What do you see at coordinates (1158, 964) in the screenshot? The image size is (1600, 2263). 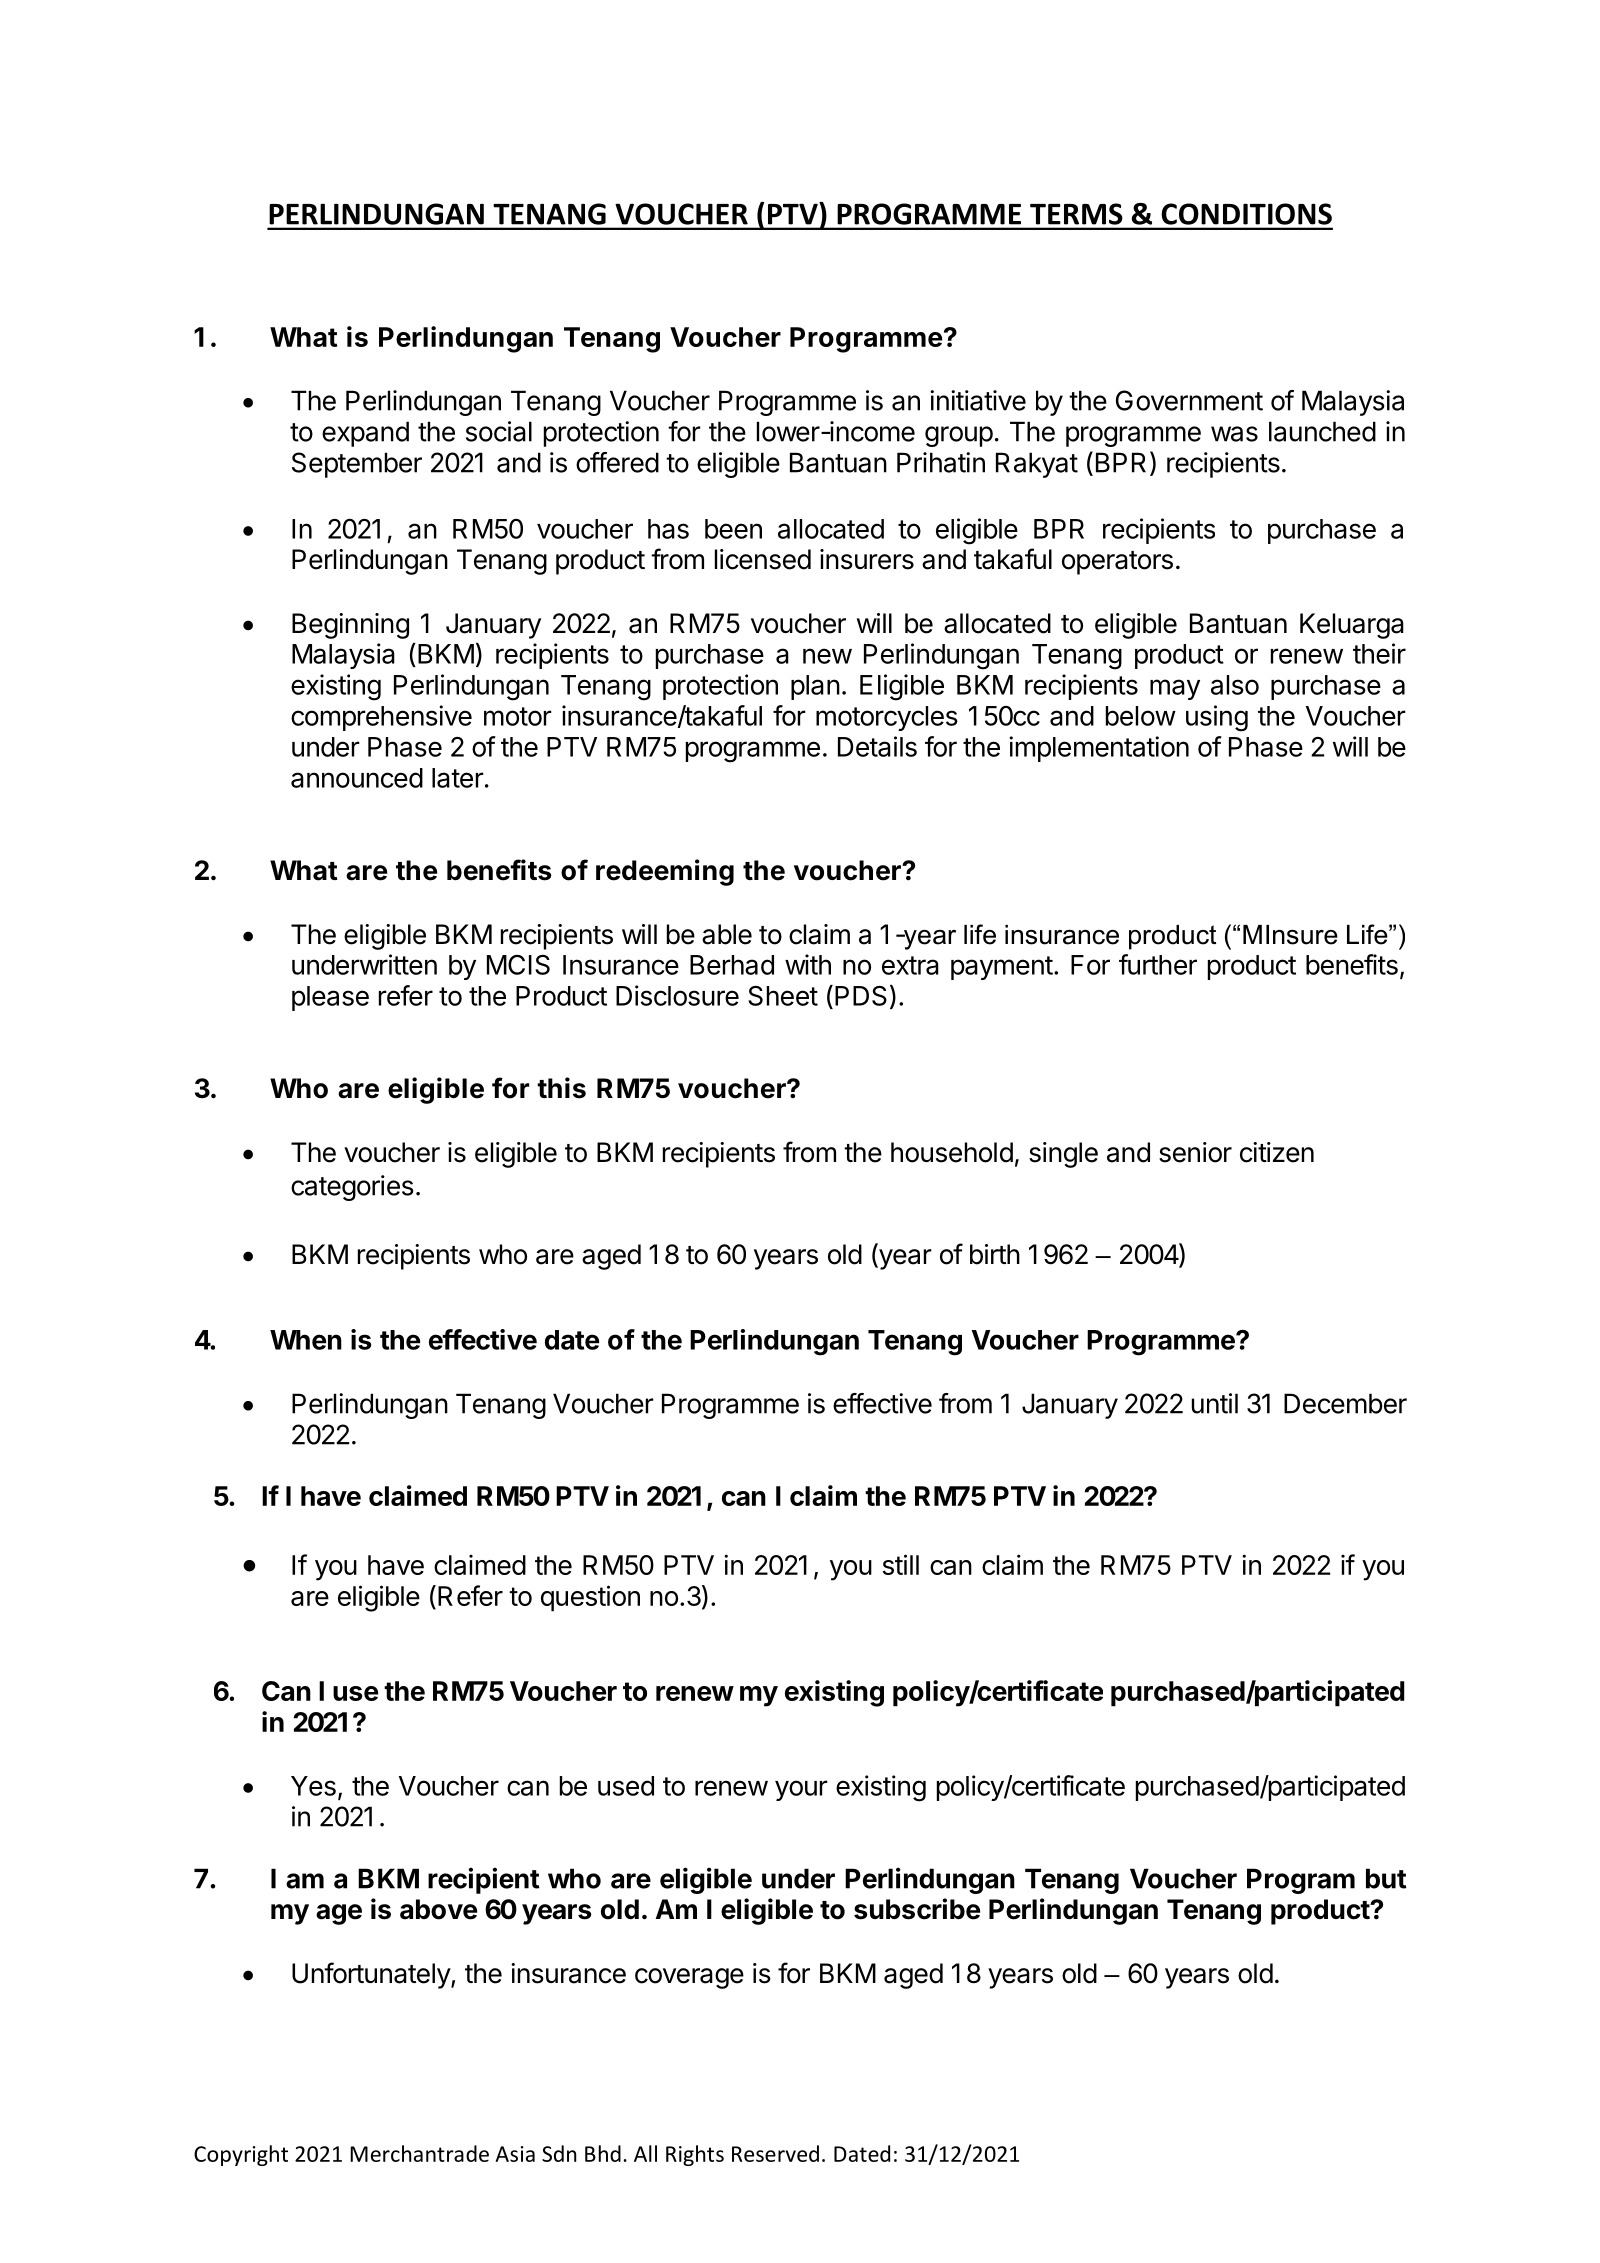 I see `further` at bounding box center [1158, 964].
